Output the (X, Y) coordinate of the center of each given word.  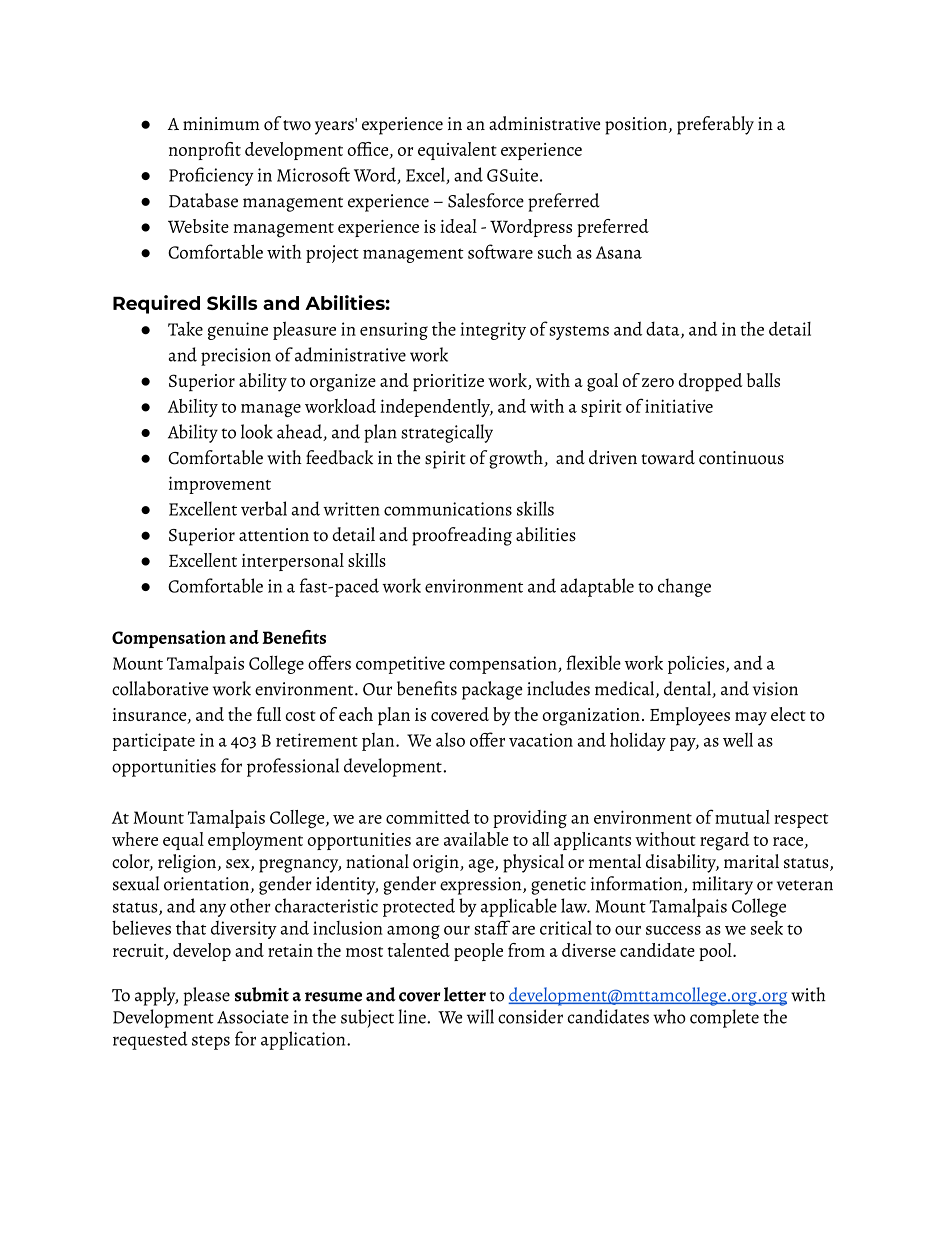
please (206, 996)
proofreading (462, 536)
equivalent (457, 151)
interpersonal (293, 562)
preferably (715, 125)
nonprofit (205, 151)
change (684, 587)
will (480, 1016)
